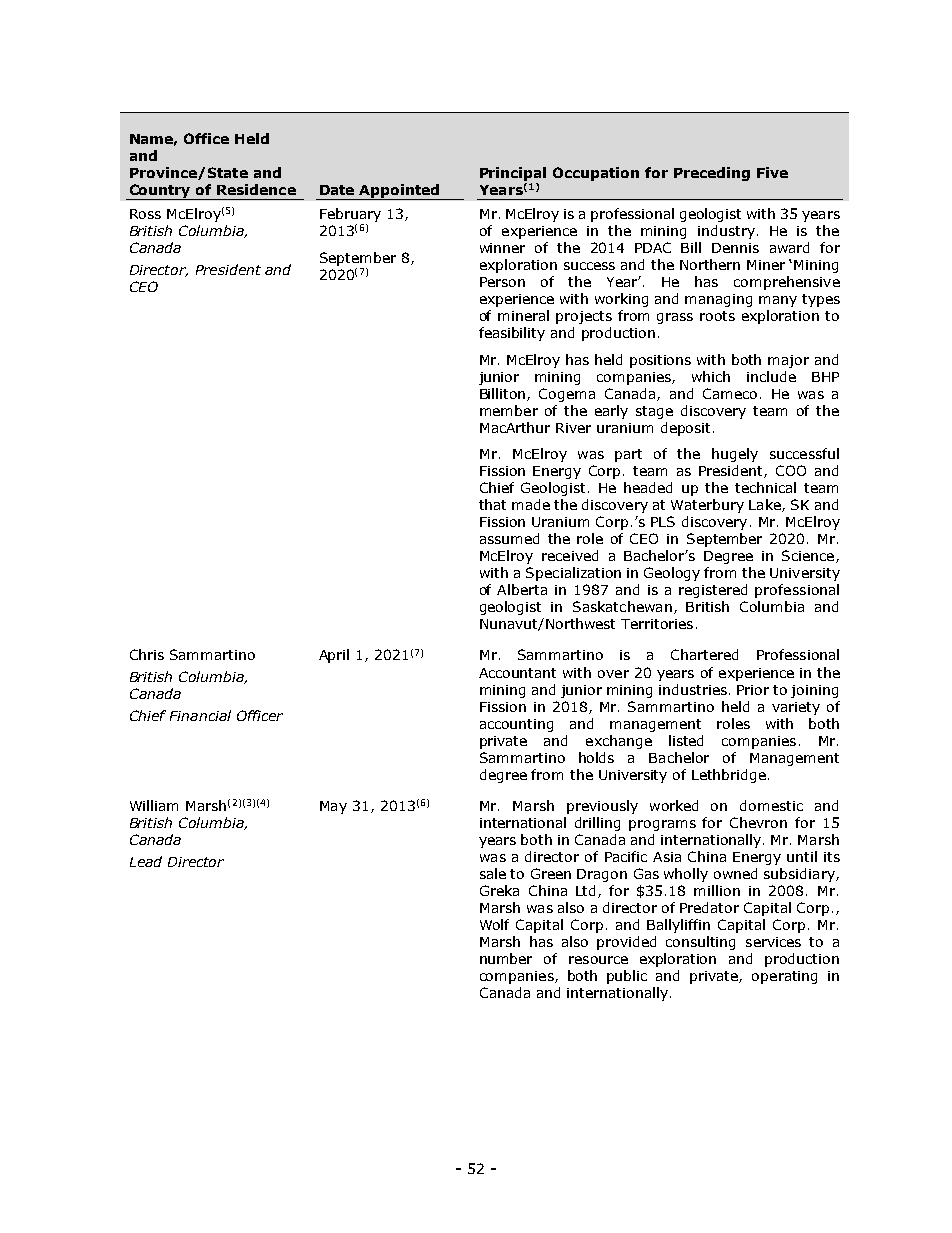 The width and height of the screenshot is (952, 1233). I want to click on services, so click(773, 942).
